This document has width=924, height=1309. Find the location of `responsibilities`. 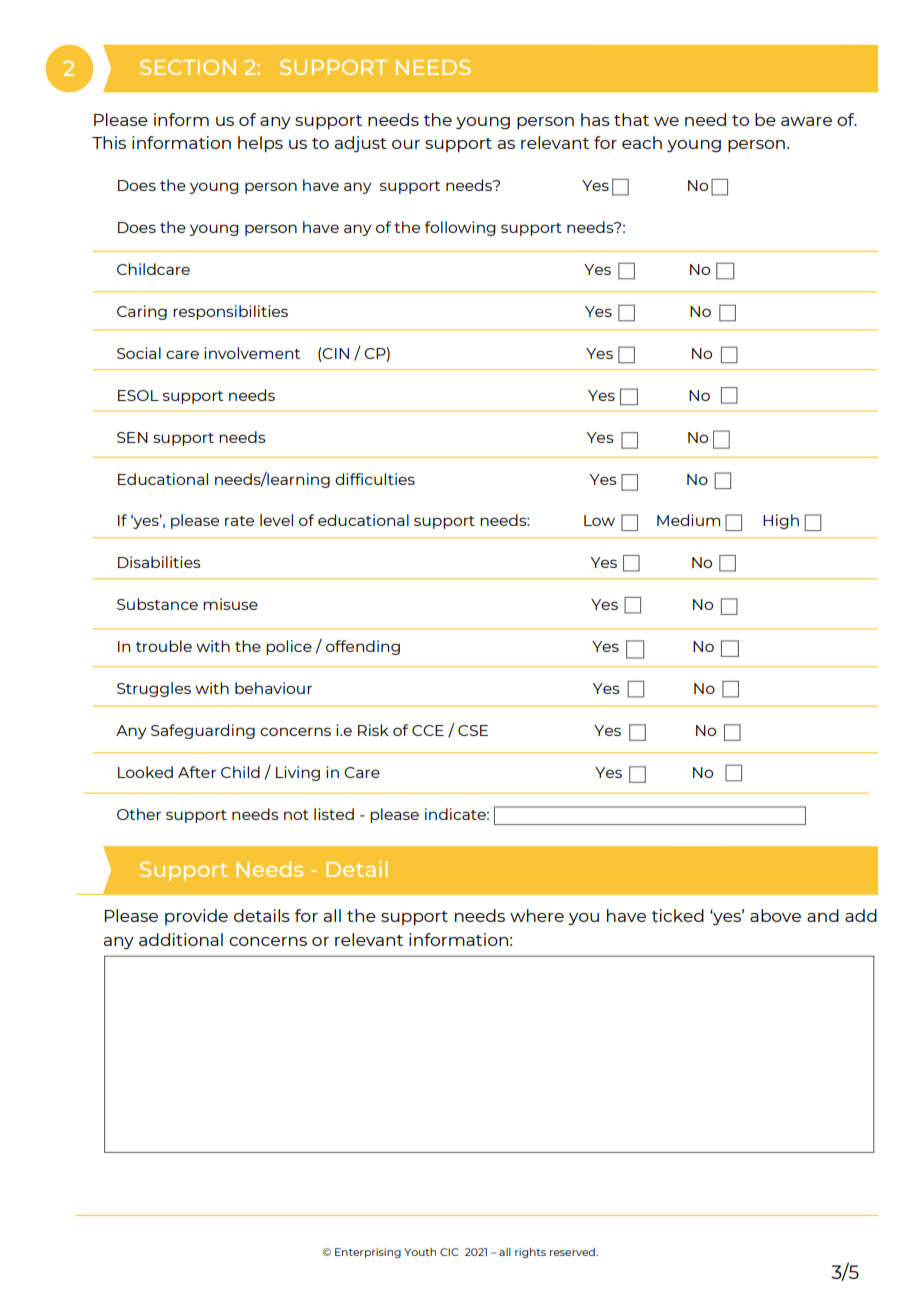

responsibilities is located at coordinates (230, 312).
